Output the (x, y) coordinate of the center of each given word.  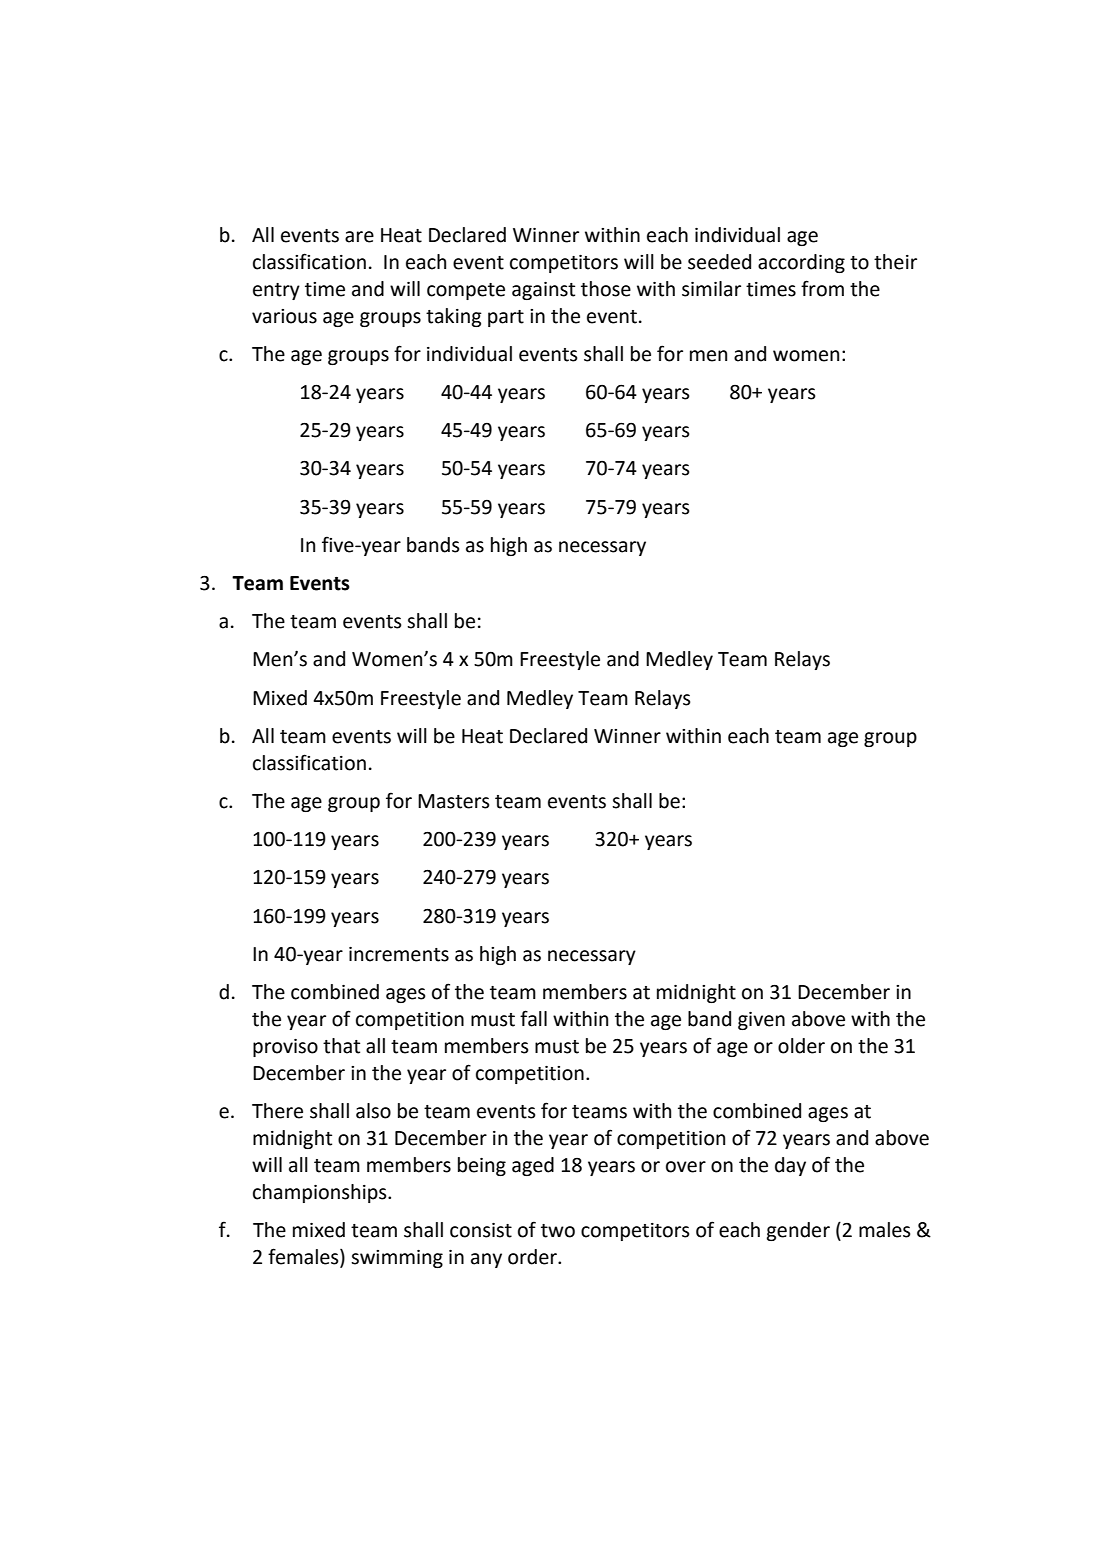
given (761, 1021)
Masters (454, 801)
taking (454, 317)
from (822, 288)
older (801, 1046)
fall (533, 1018)
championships (321, 1193)
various (284, 316)
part (506, 318)
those (606, 289)
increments (399, 954)
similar (711, 289)
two (558, 1231)
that (341, 1046)
